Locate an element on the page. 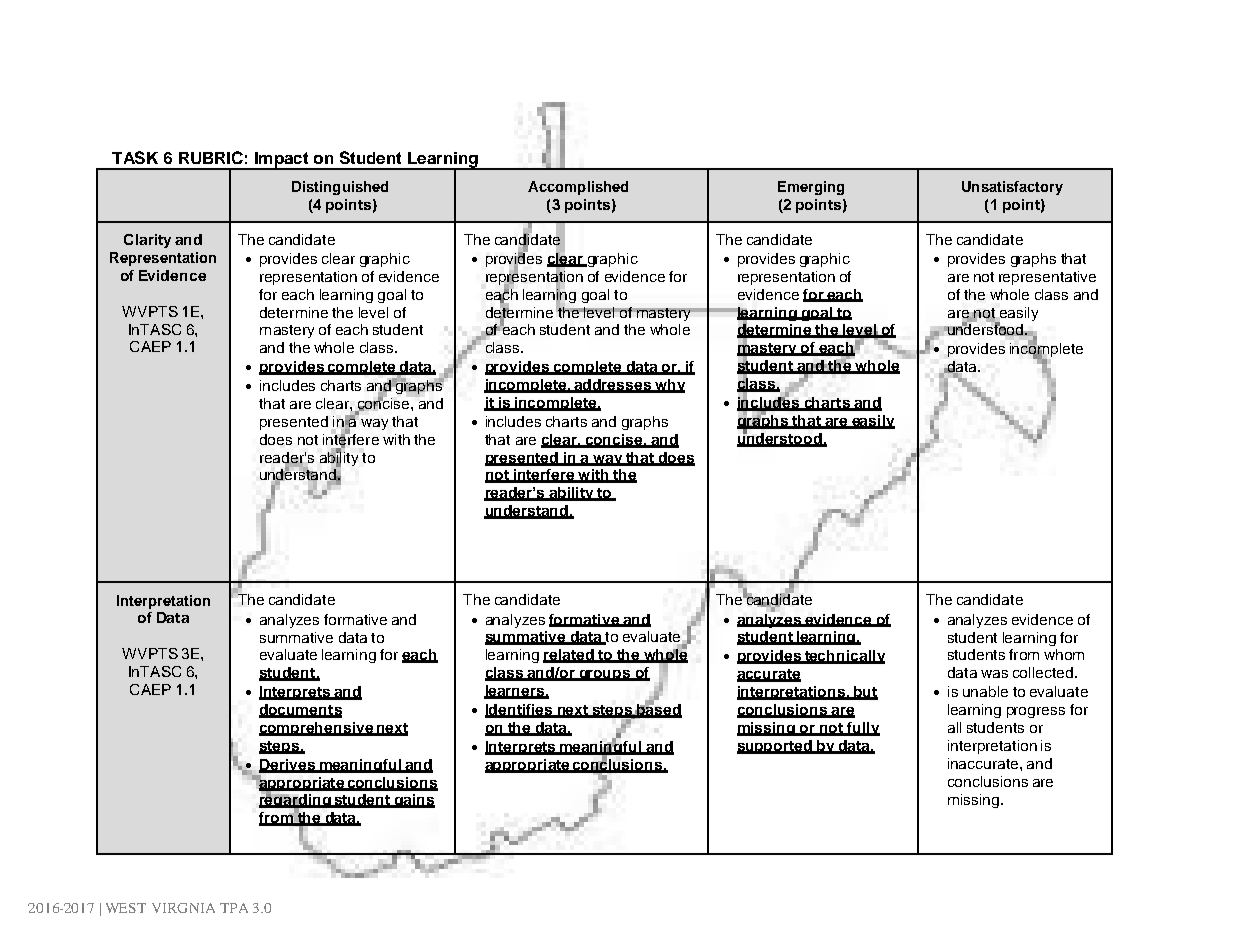 The image size is (1233, 952). fully is located at coordinates (862, 729).
